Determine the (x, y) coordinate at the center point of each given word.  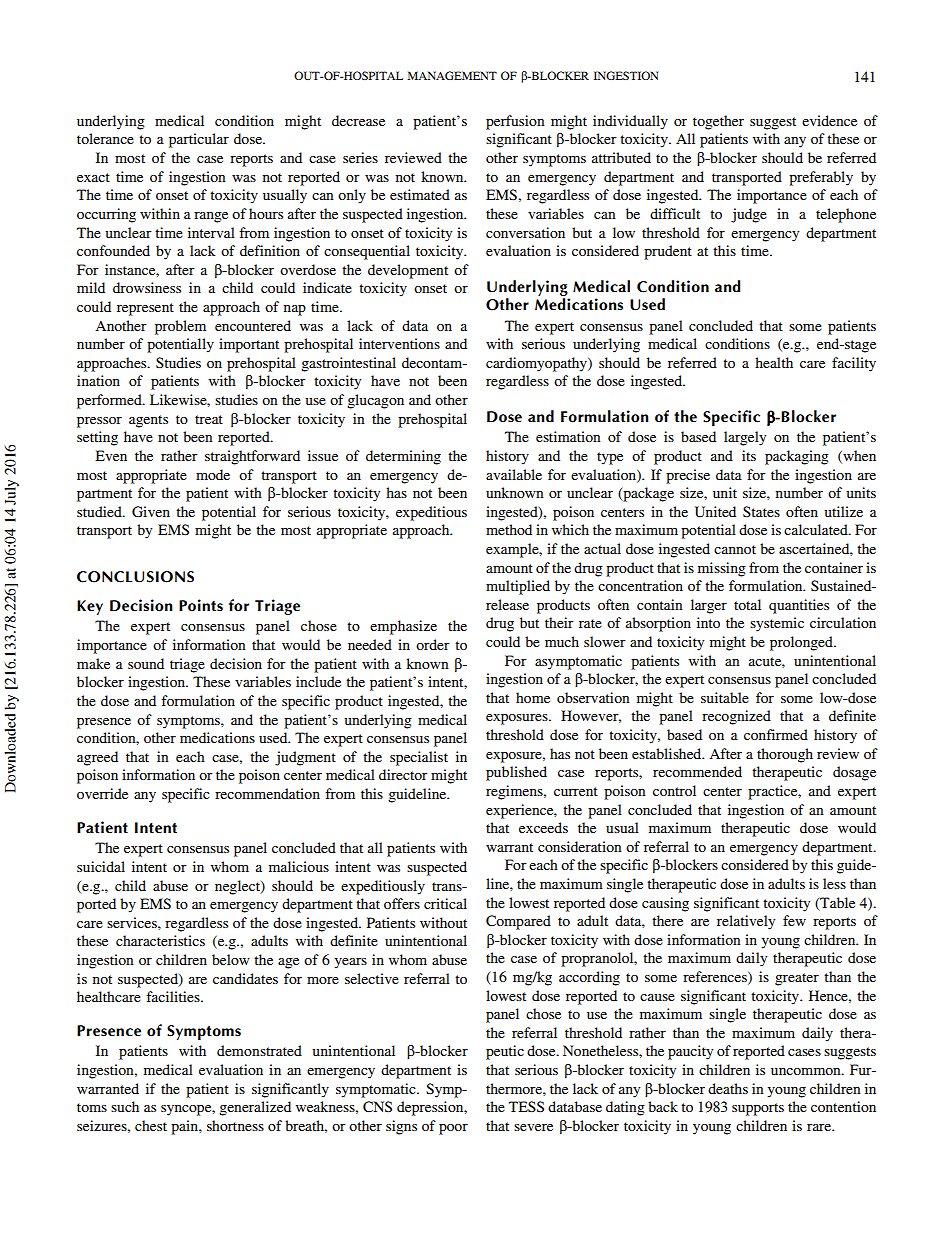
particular (199, 140)
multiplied (518, 587)
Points (201, 605)
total (747, 604)
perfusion (515, 122)
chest (151, 1125)
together (718, 122)
